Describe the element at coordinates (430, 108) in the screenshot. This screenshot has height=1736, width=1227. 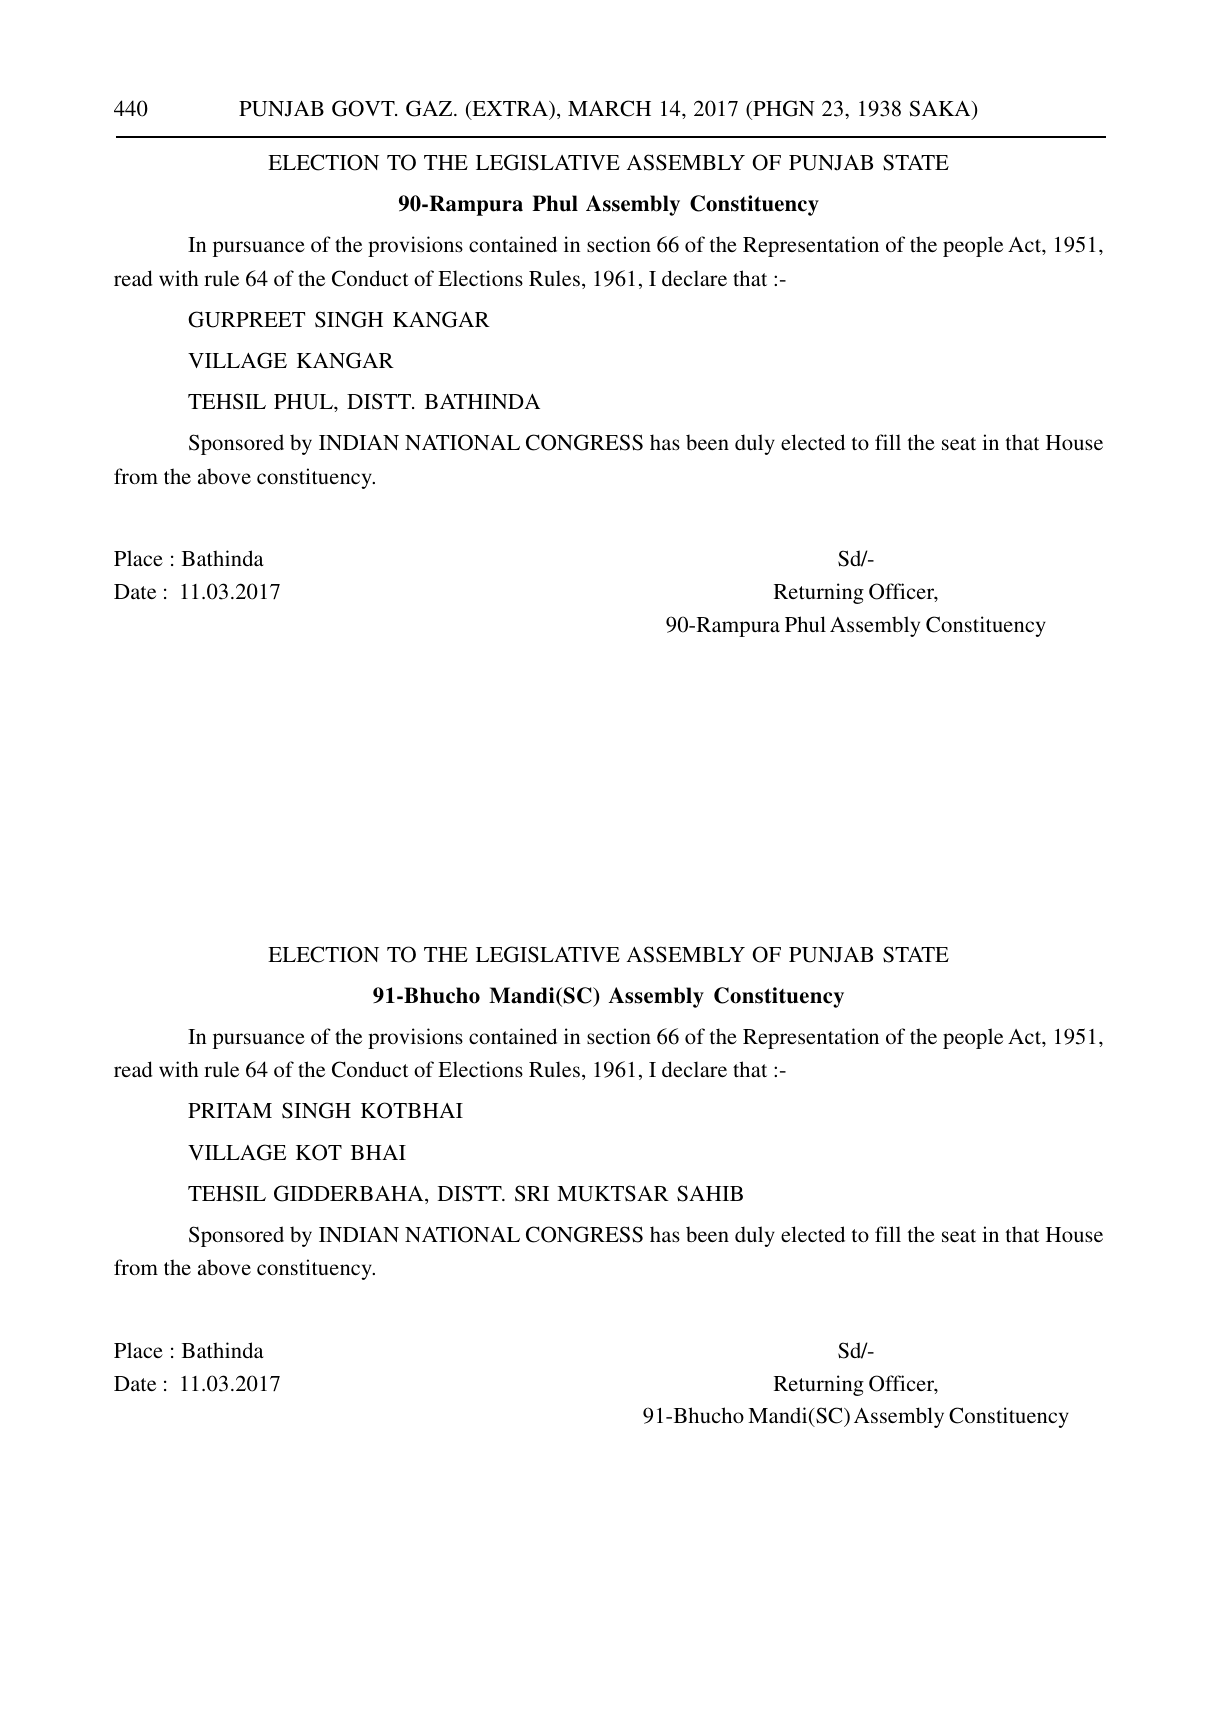
I see `GAZ` at that location.
